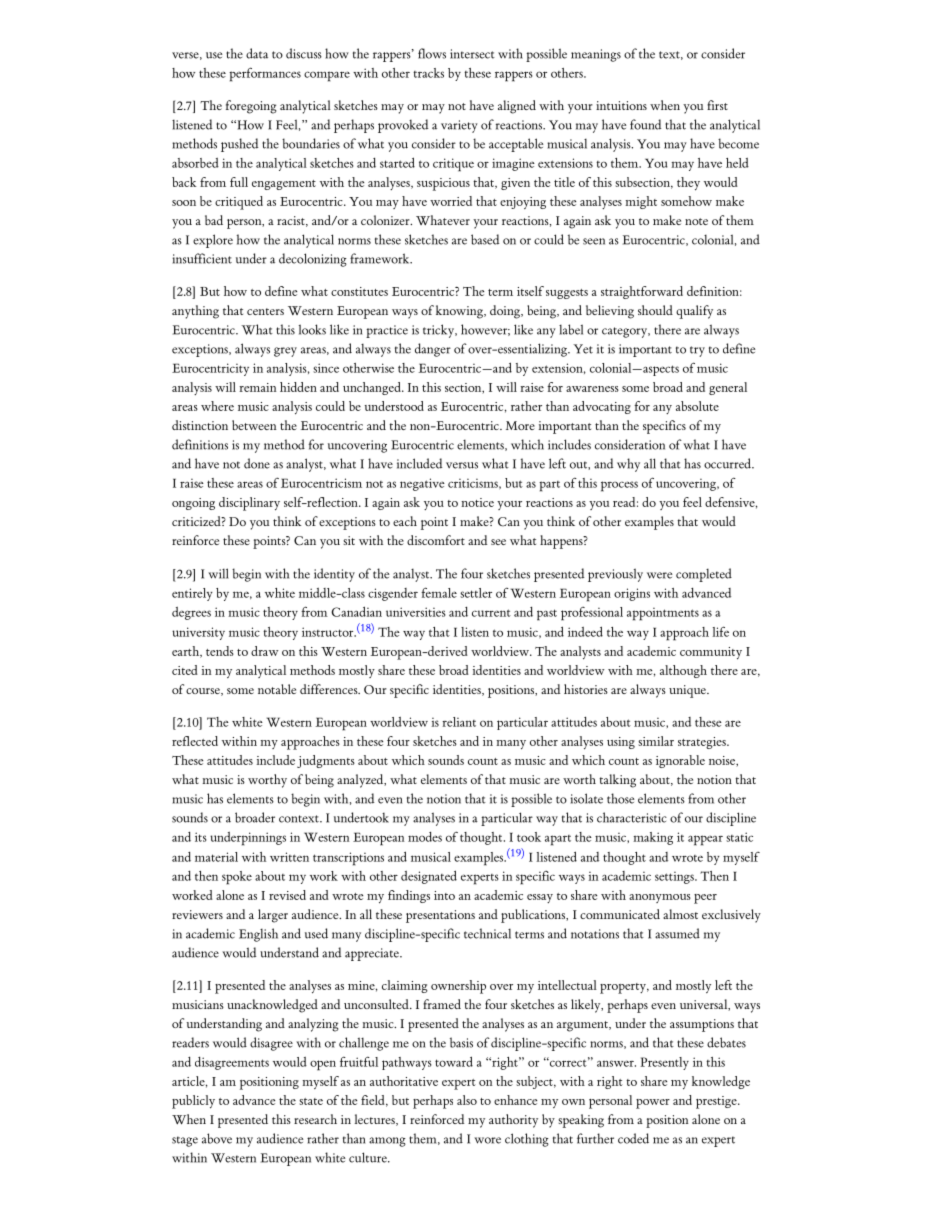 The height and width of the page is (1232, 952). What do you see at coordinates (217, 1138) in the page?
I see `above` at bounding box center [217, 1138].
